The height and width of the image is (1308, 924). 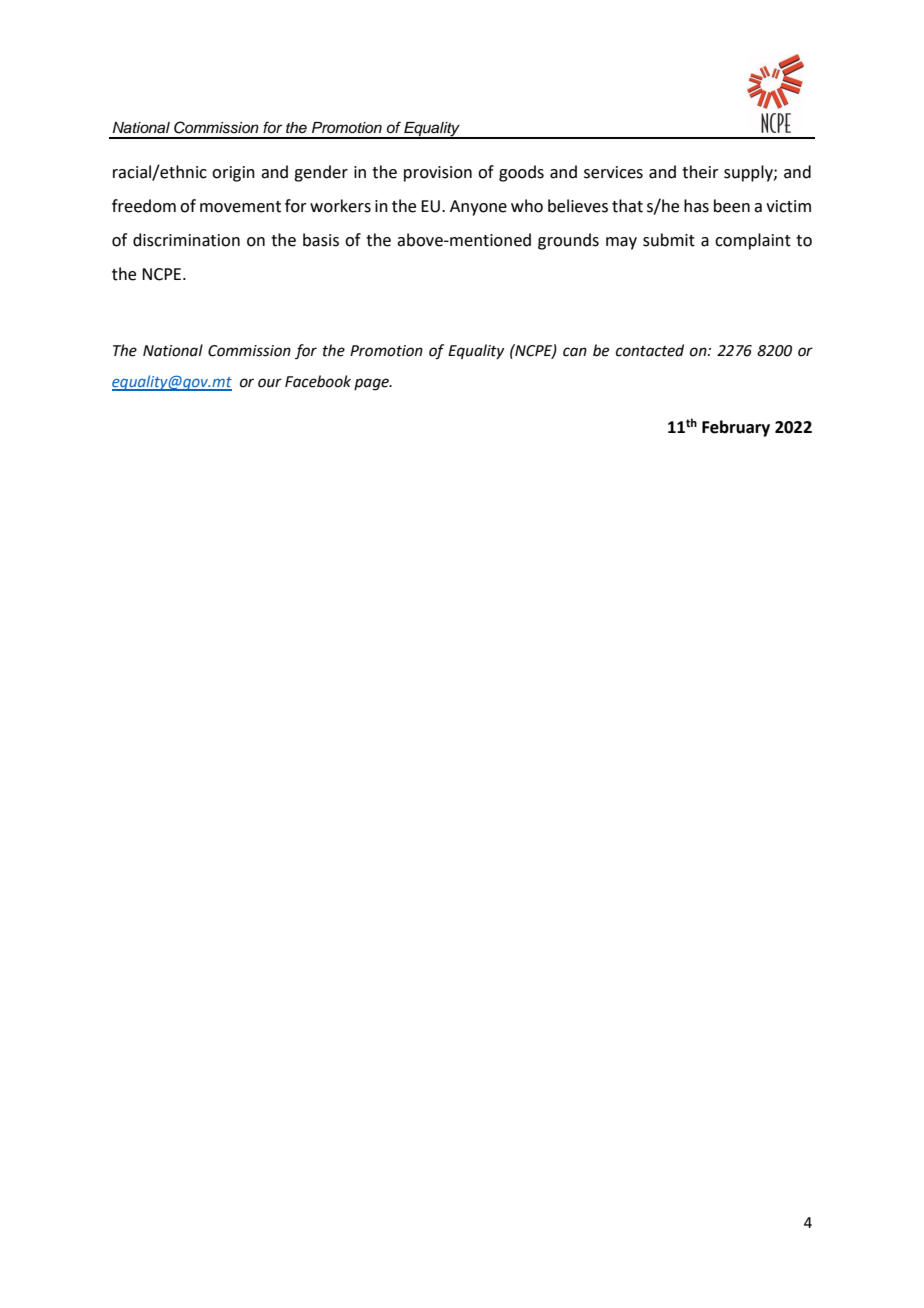 What do you see at coordinates (575, 352) in the image?
I see `can` at bounding box center [575, 352].
